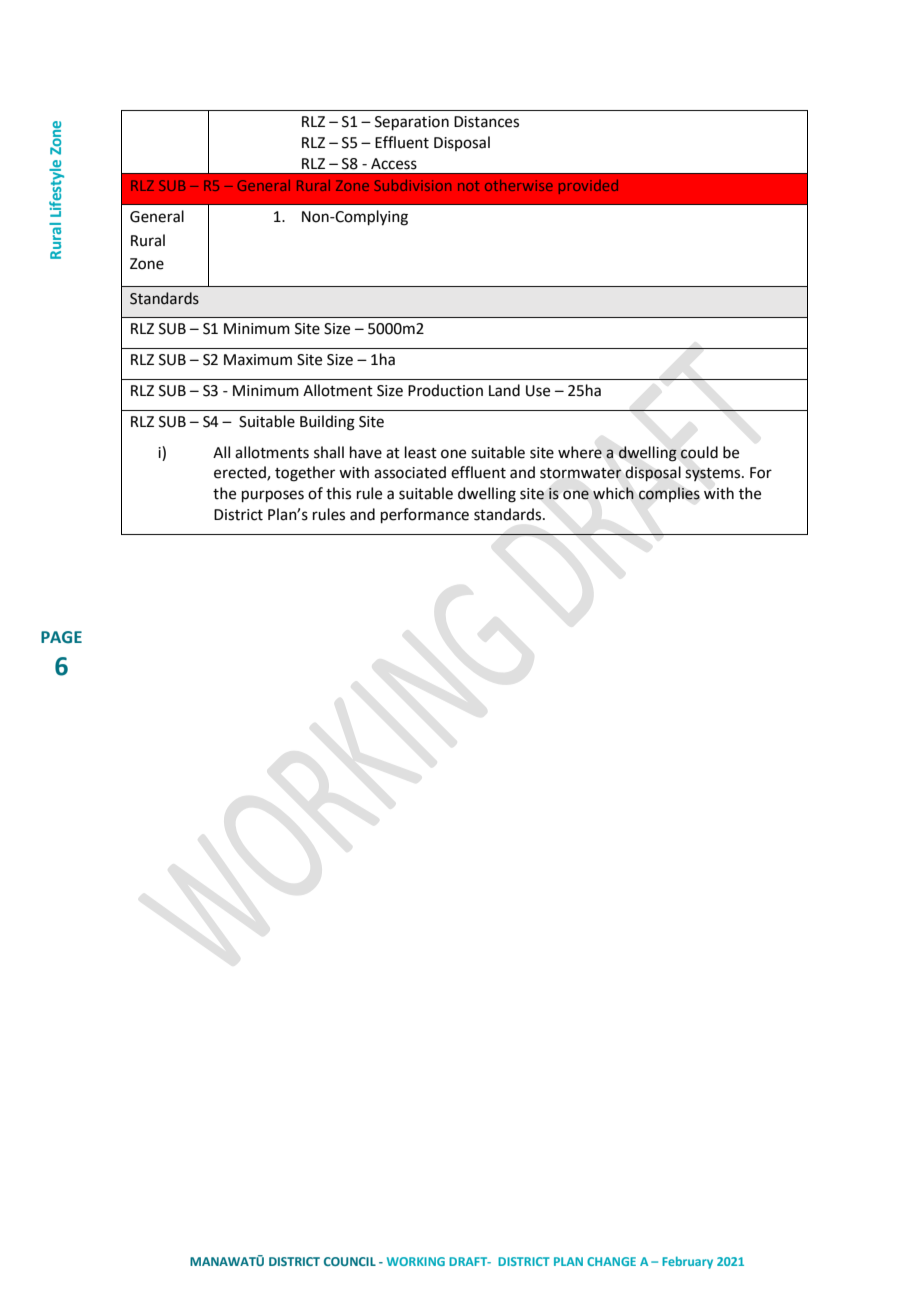 The image size is (924, 1308). What do you see at coordinates (394, 164) in the screenshot?
I see `Access` at bounding box center [394, 164].
